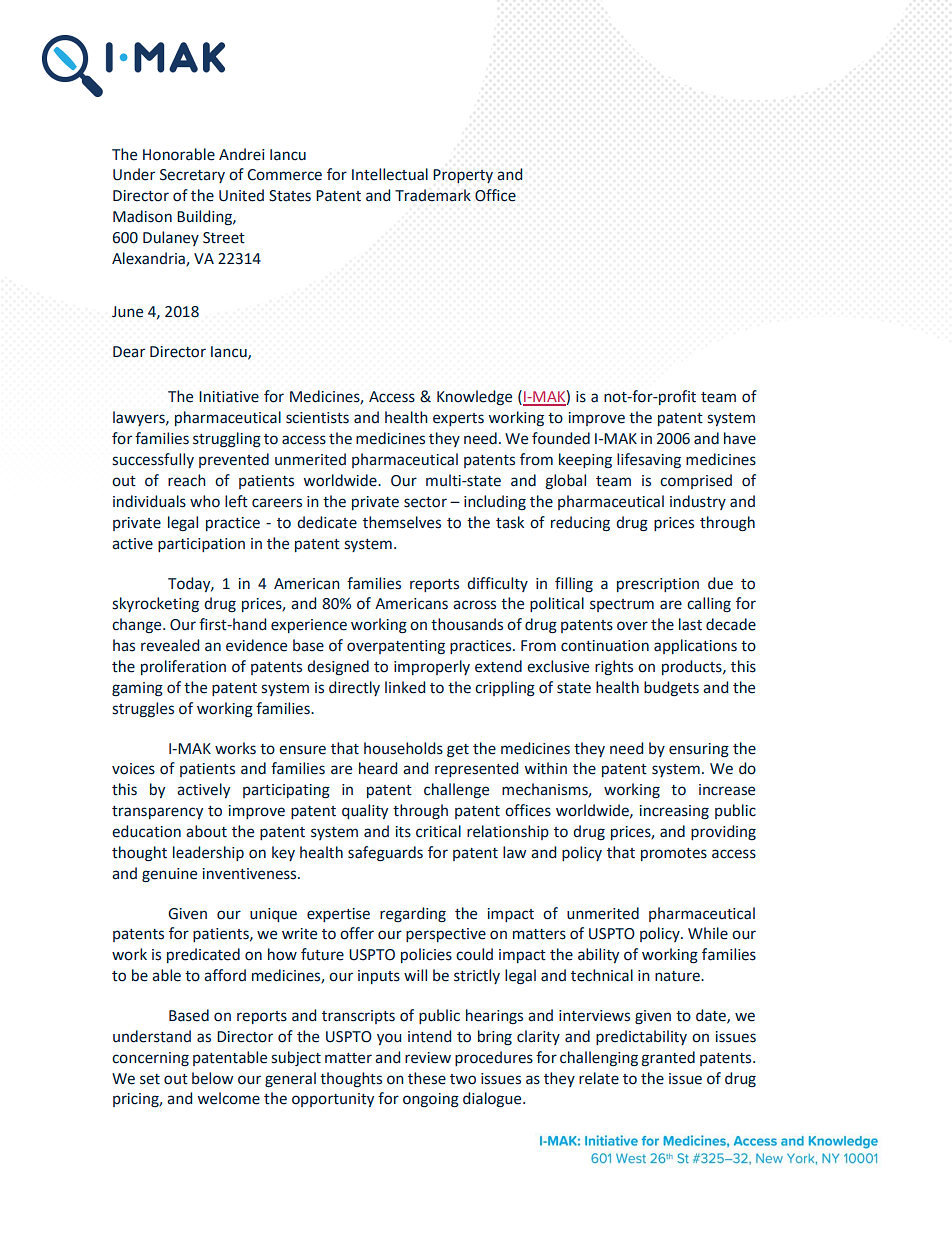 Image resolution: width=952 pixels, height=1233 pixels. What do you see at coordinates (170, 645) in the screenshot?
I see `revealed` at bounding box center [170, 645].
